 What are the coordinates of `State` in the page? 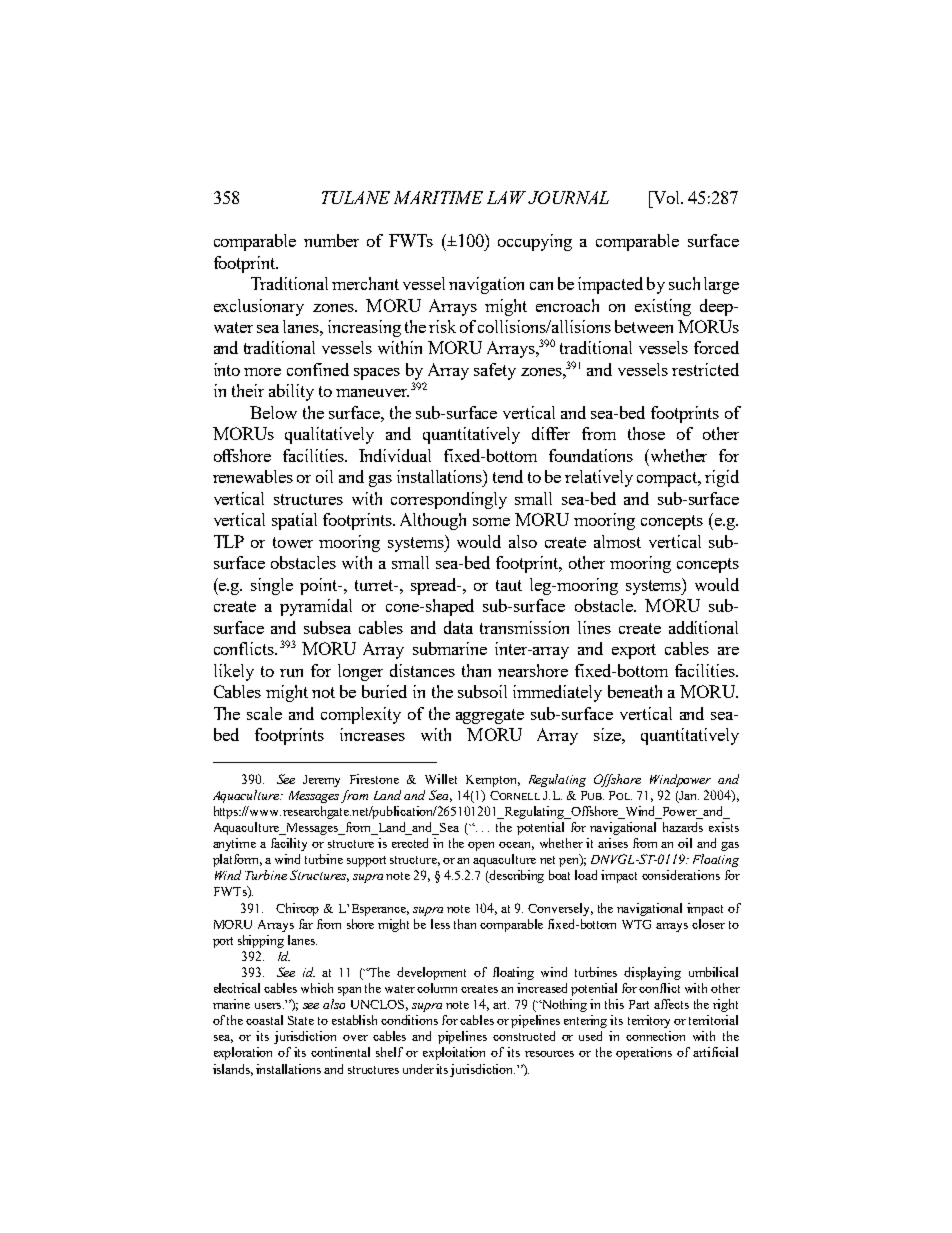 It's located at (301, 1020).
